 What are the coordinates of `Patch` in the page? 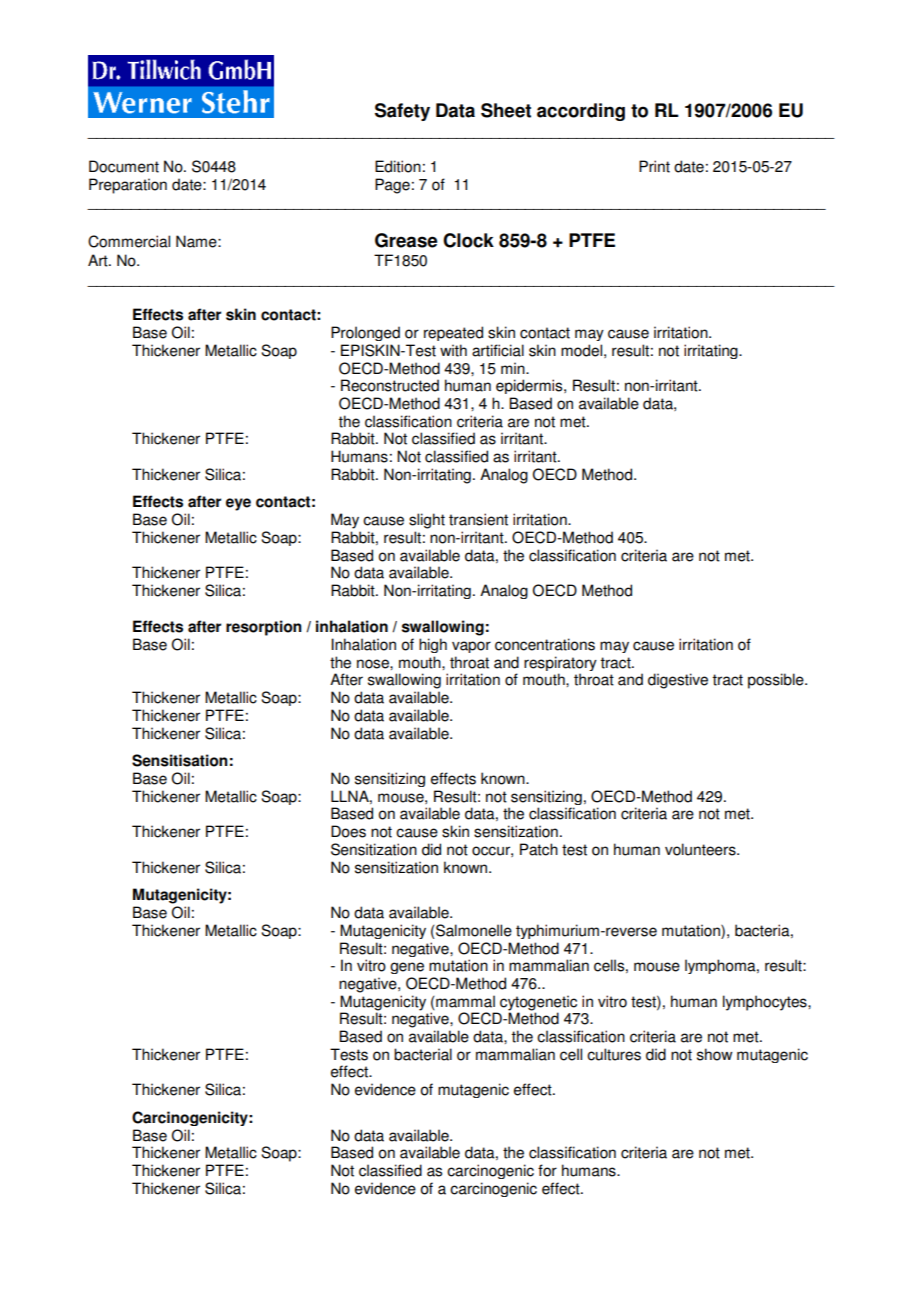 It's located at (539, 849).
